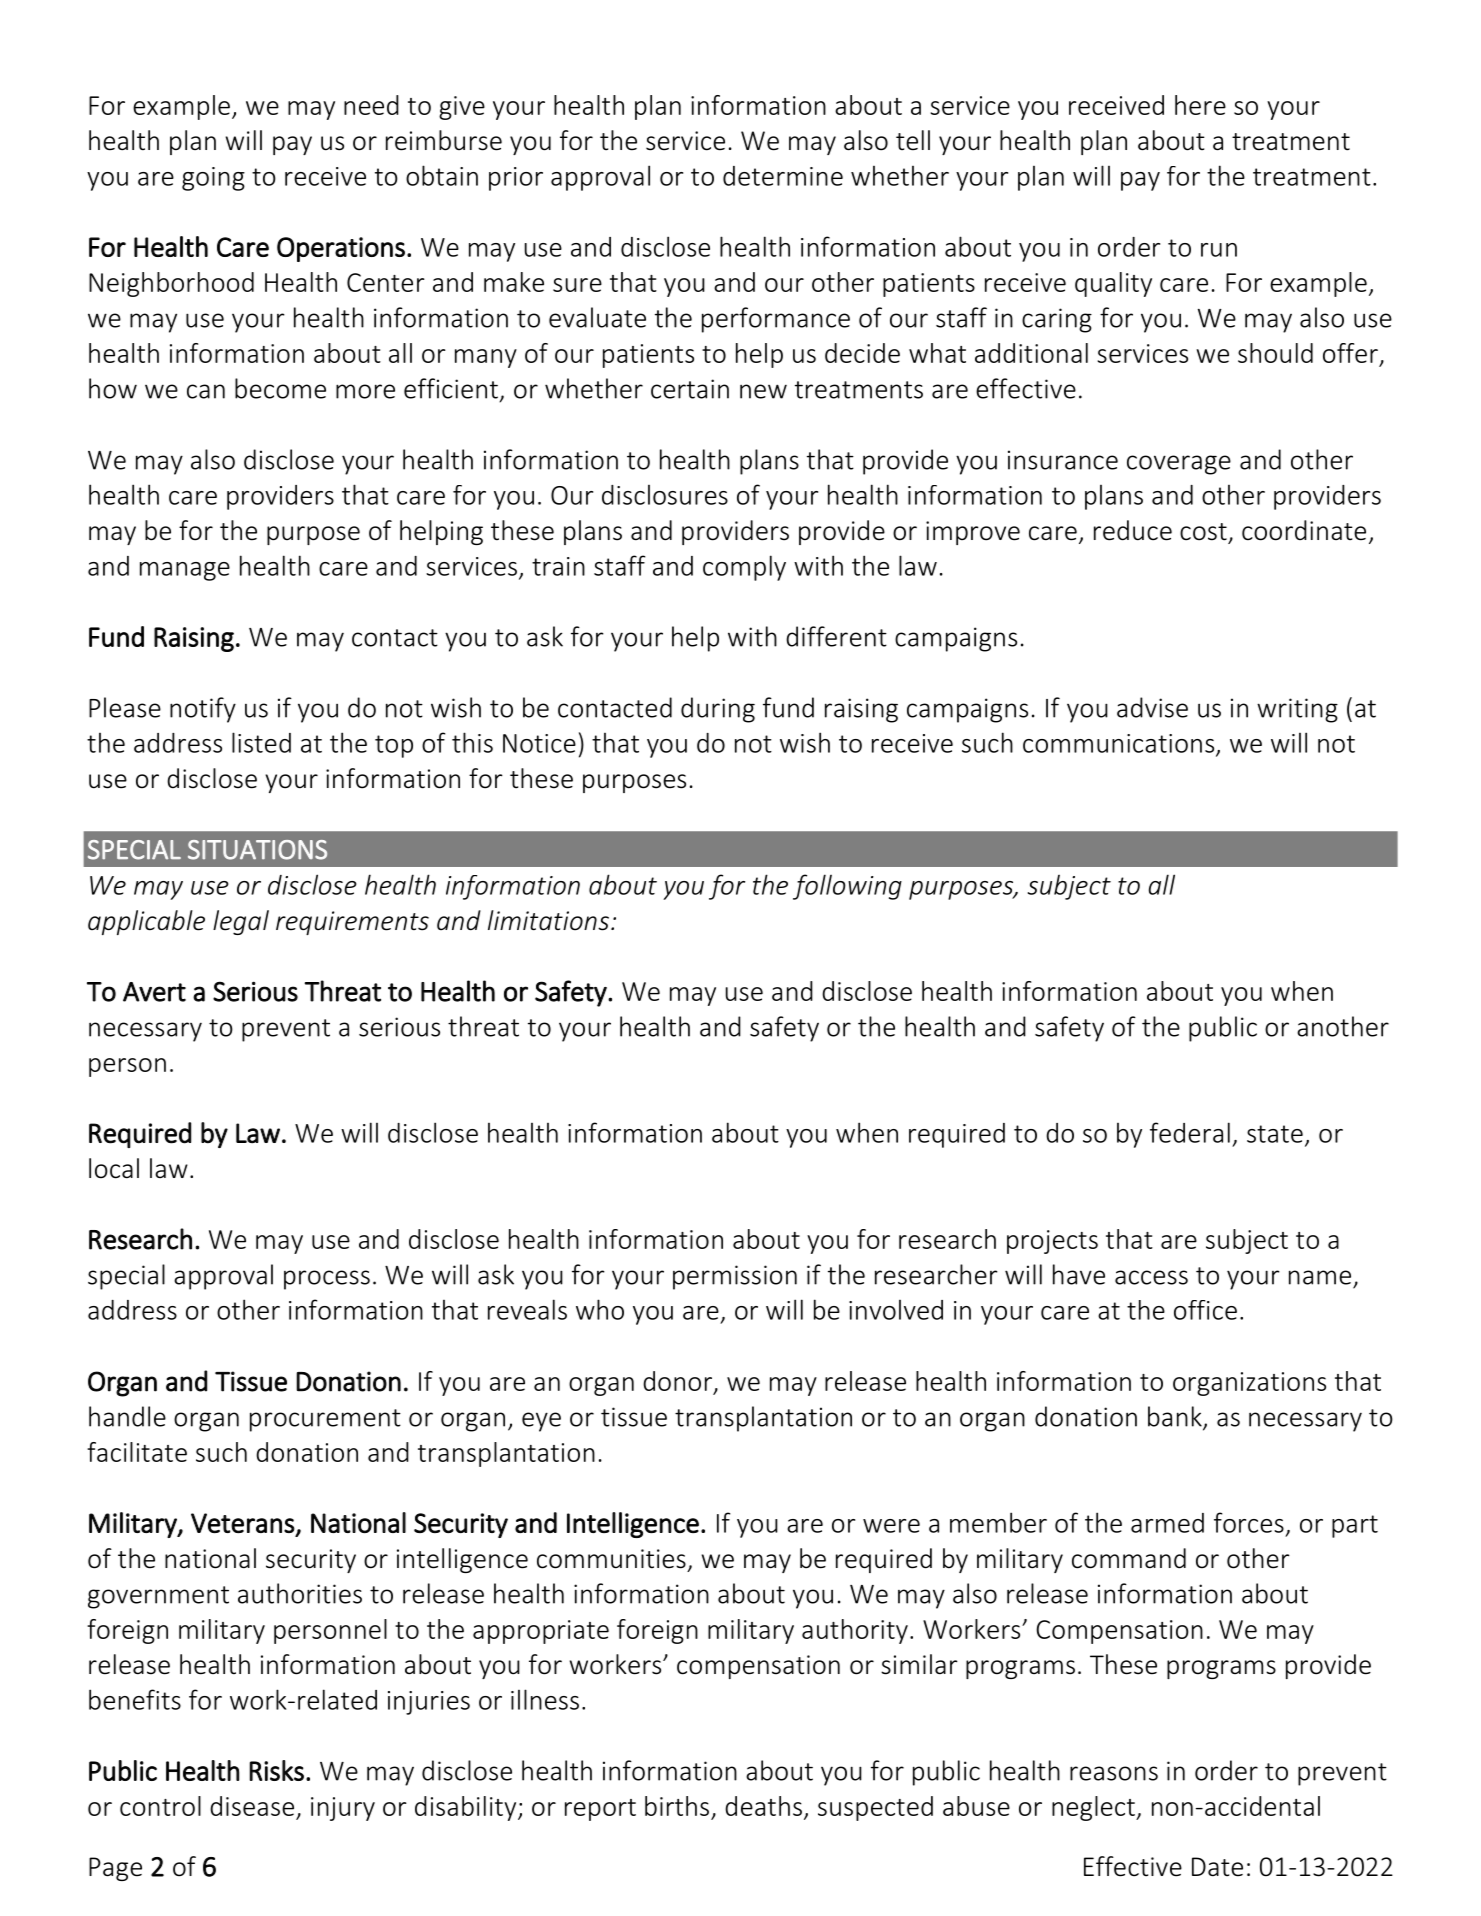 The image size is (1481, 1916). What do you see at coordinates (1200, 105) in the image?
I see `here` at bounding box center [1200, 105].
